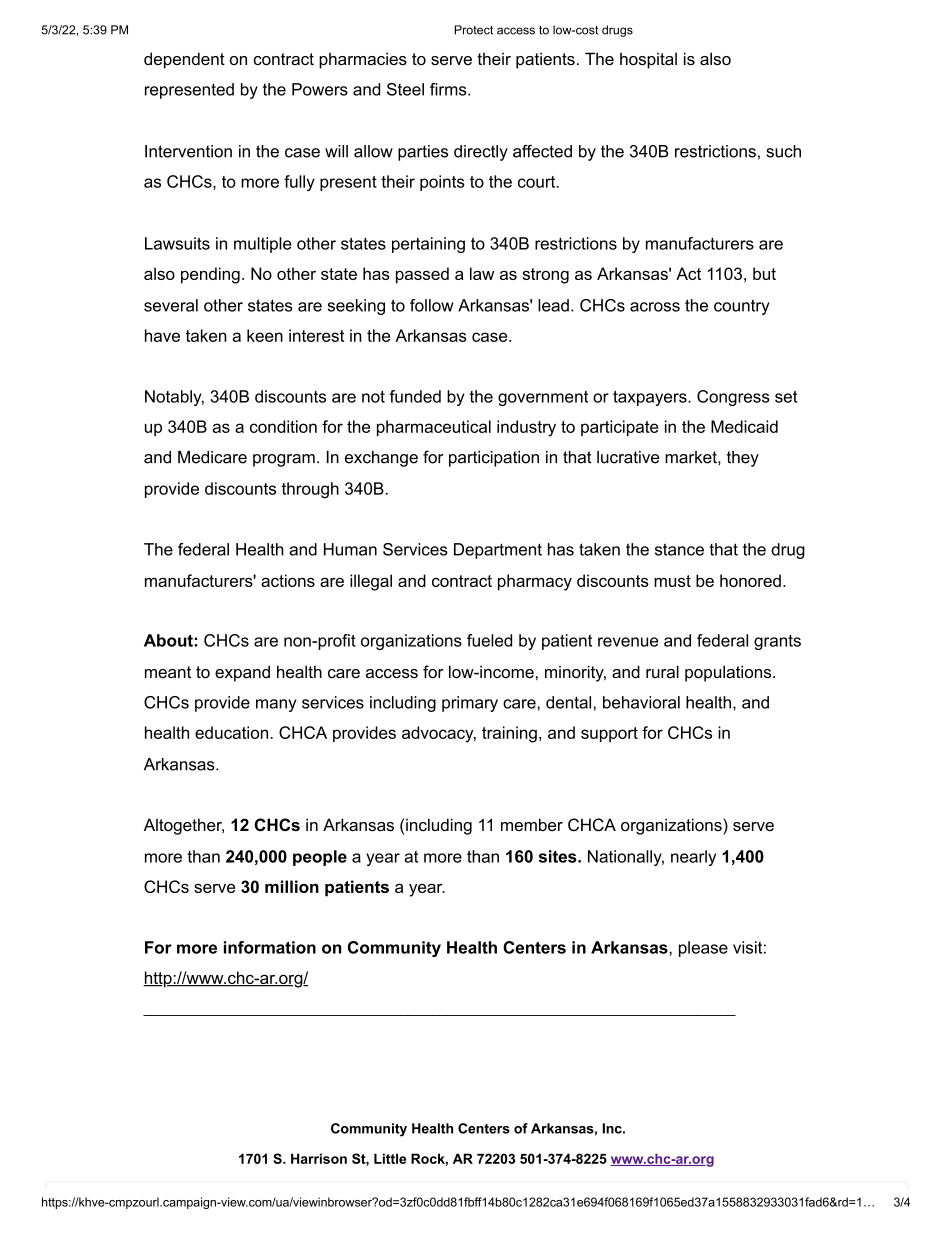 Image resolution: width=952 pixels, height=1233 pixels. I want to click on Harrison, so click(319, 1158).
